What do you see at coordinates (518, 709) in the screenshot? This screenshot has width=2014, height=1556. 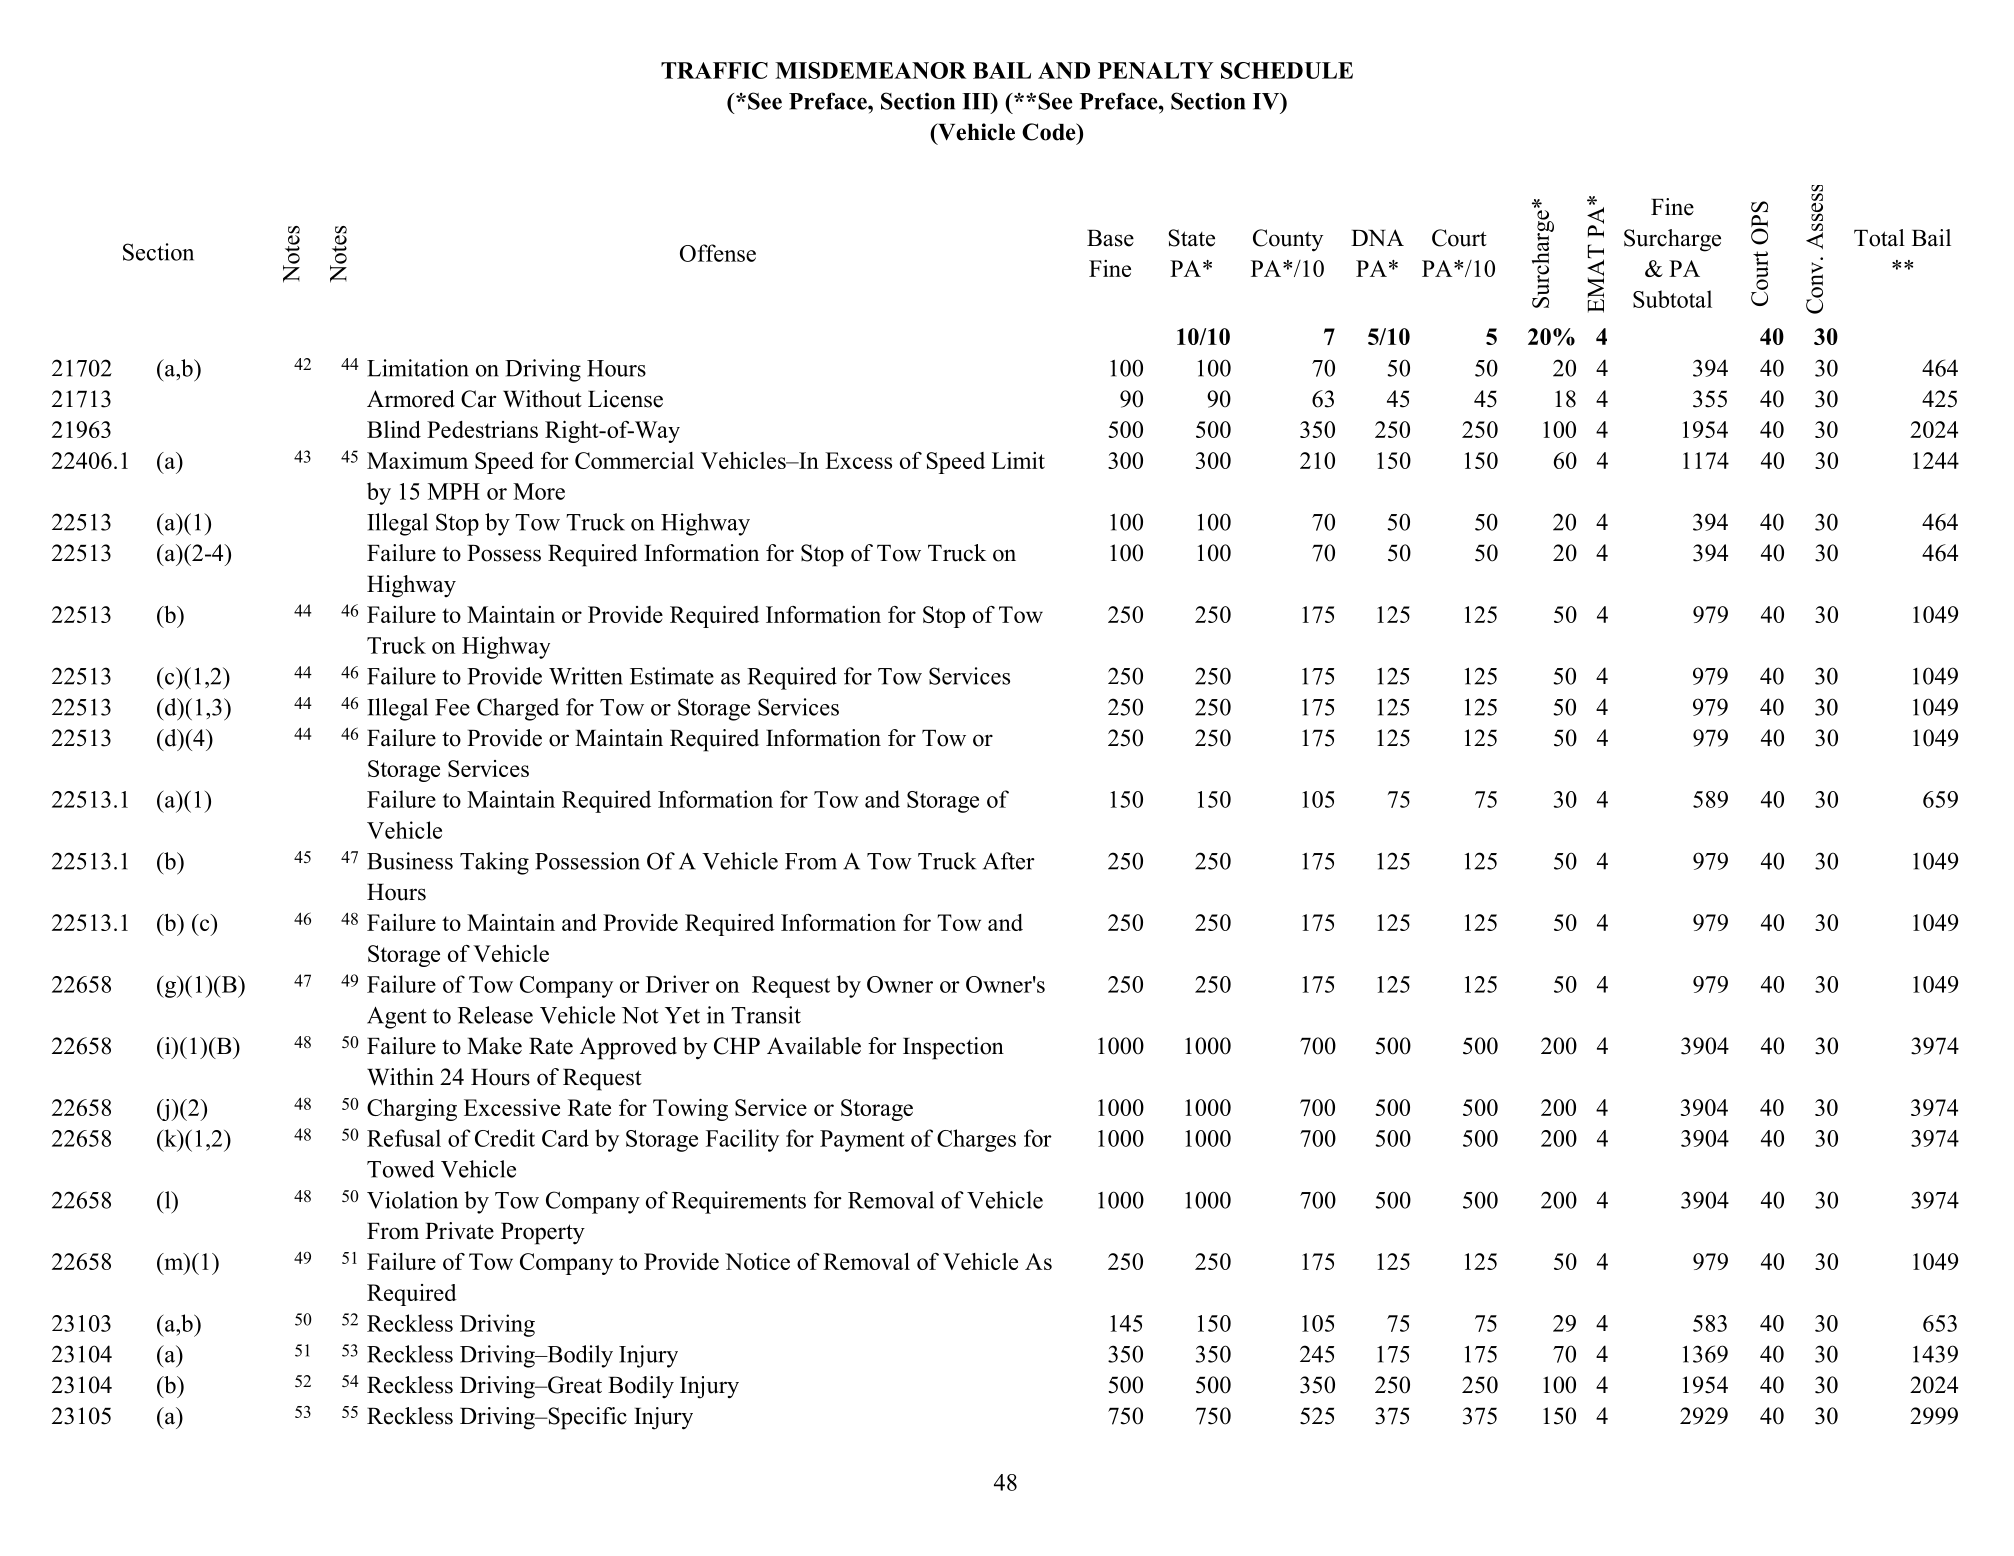 I see `Charged` at bounding box center [518, 709].
